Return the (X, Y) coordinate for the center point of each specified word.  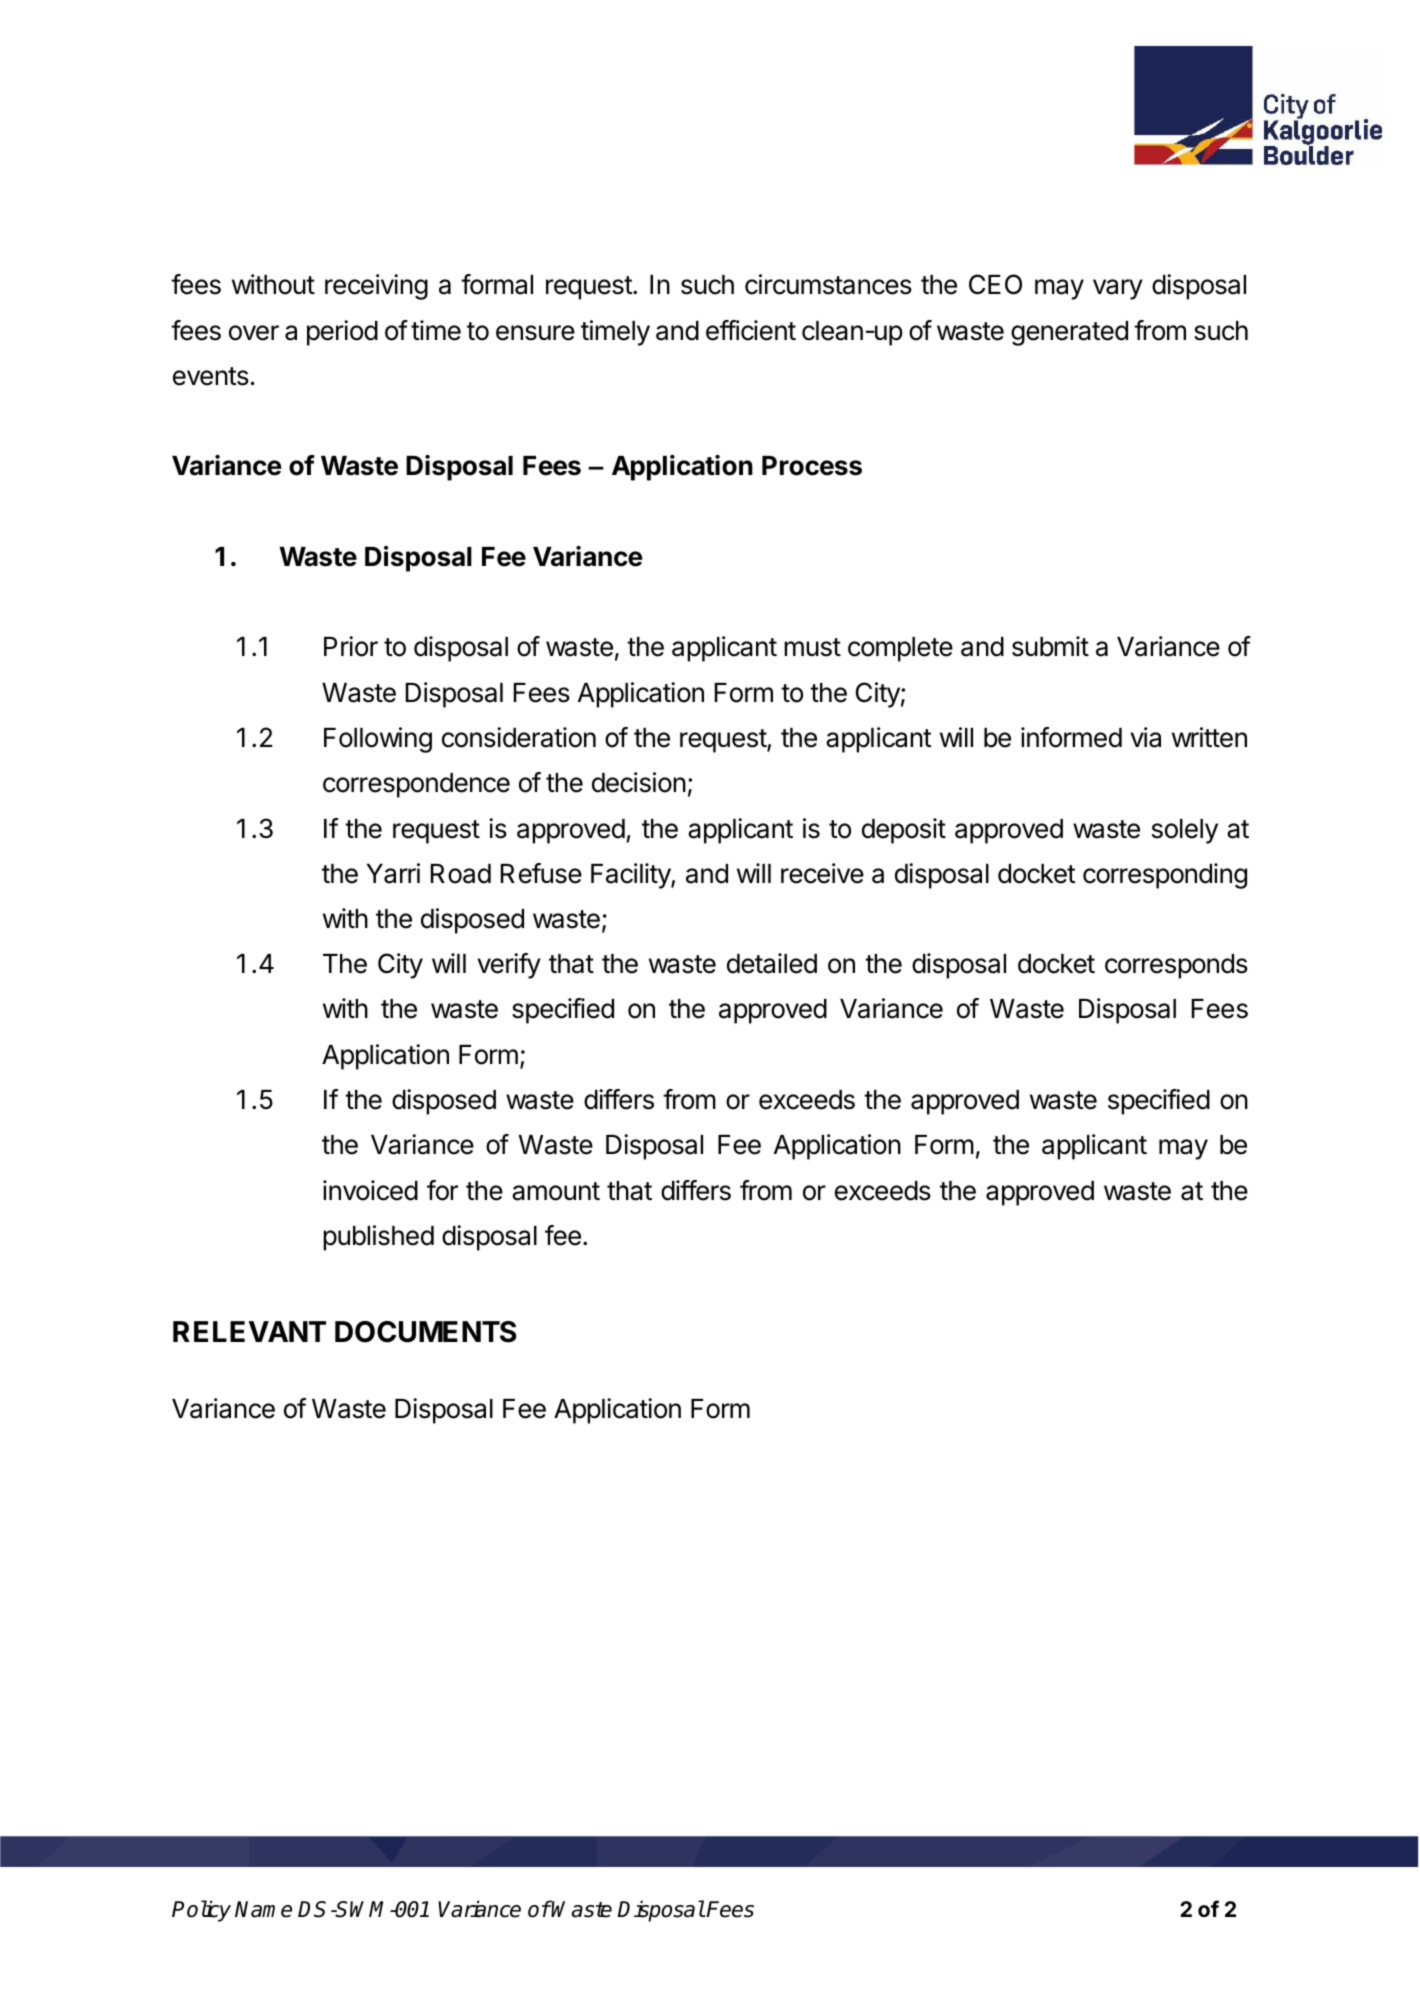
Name (263, 1909)
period (342, 333)
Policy (201, 1911)
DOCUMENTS (426, 1332)
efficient (751, 330)
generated (1069, 333)
